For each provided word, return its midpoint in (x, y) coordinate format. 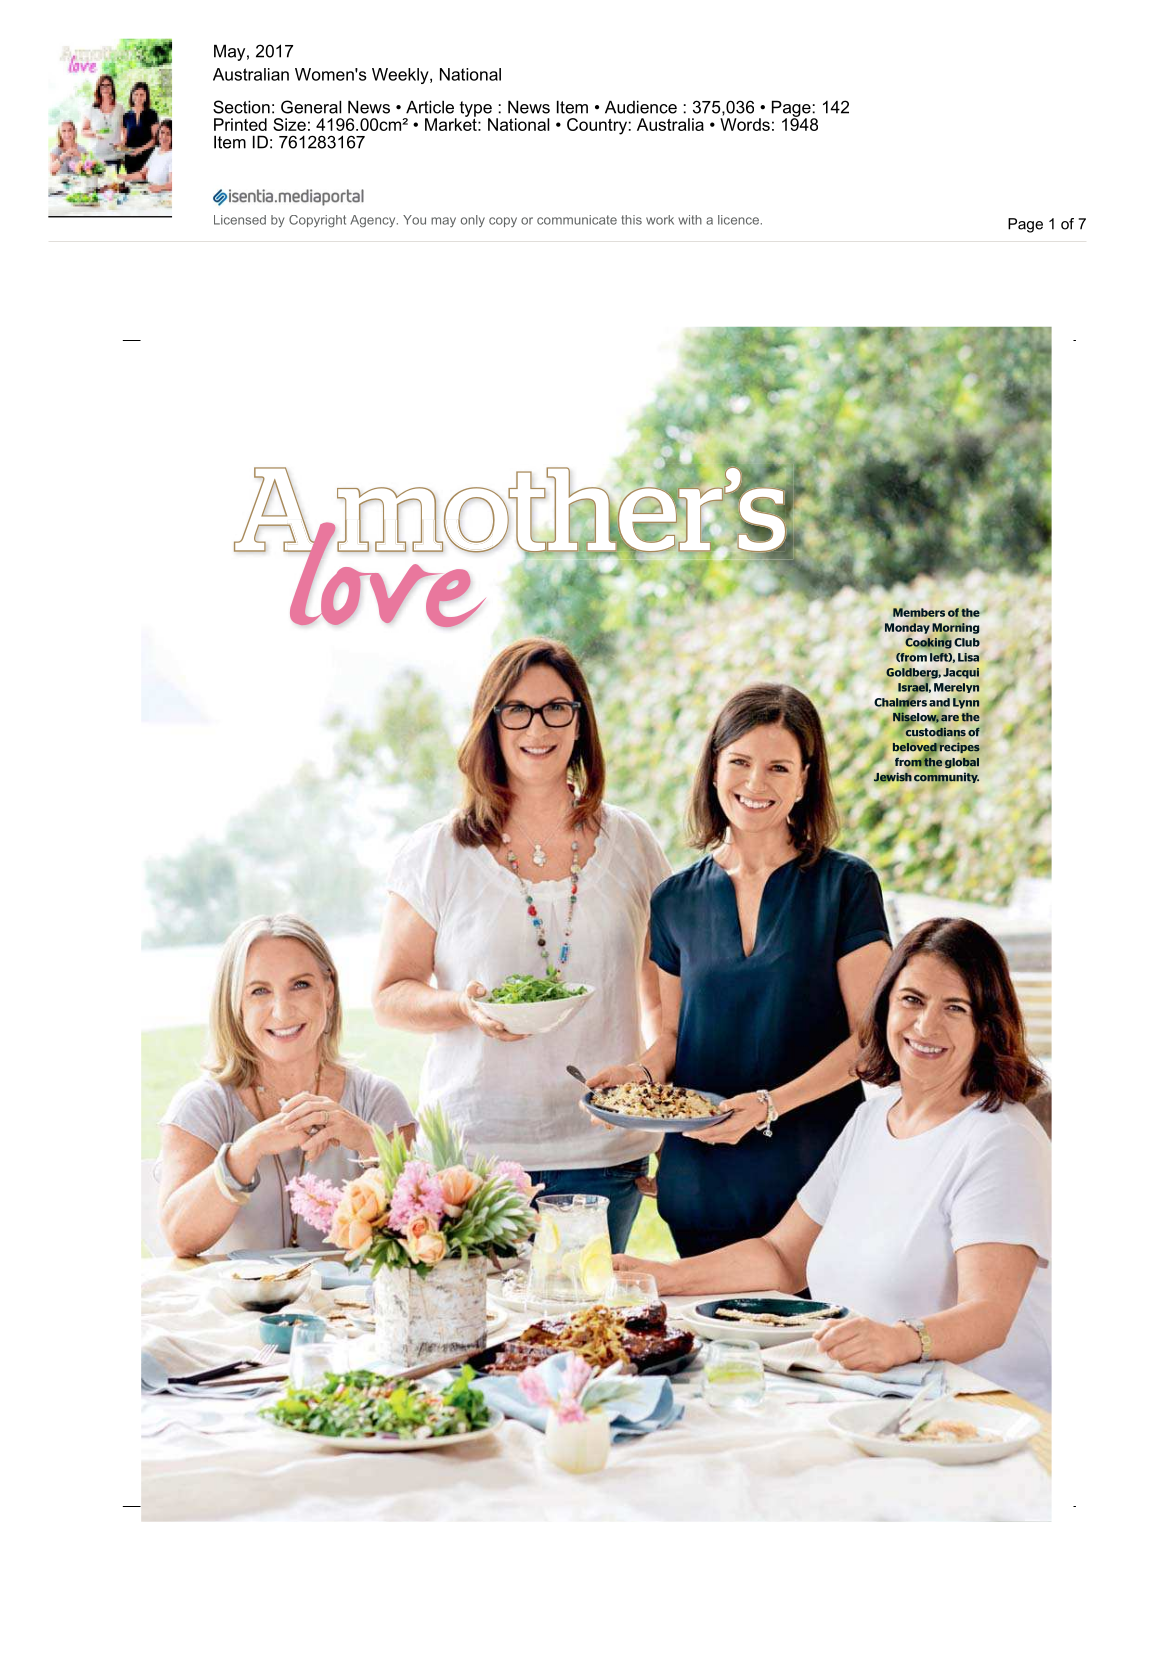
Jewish (893, 778)
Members (919, 612)
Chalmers (900, 702)
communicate (577, 220)
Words (745, 124)
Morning (955, 628)
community (946, 778)
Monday (907, 628)
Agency (374, 221)
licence (738, 220)
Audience (641, 107)
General (311, 107)
